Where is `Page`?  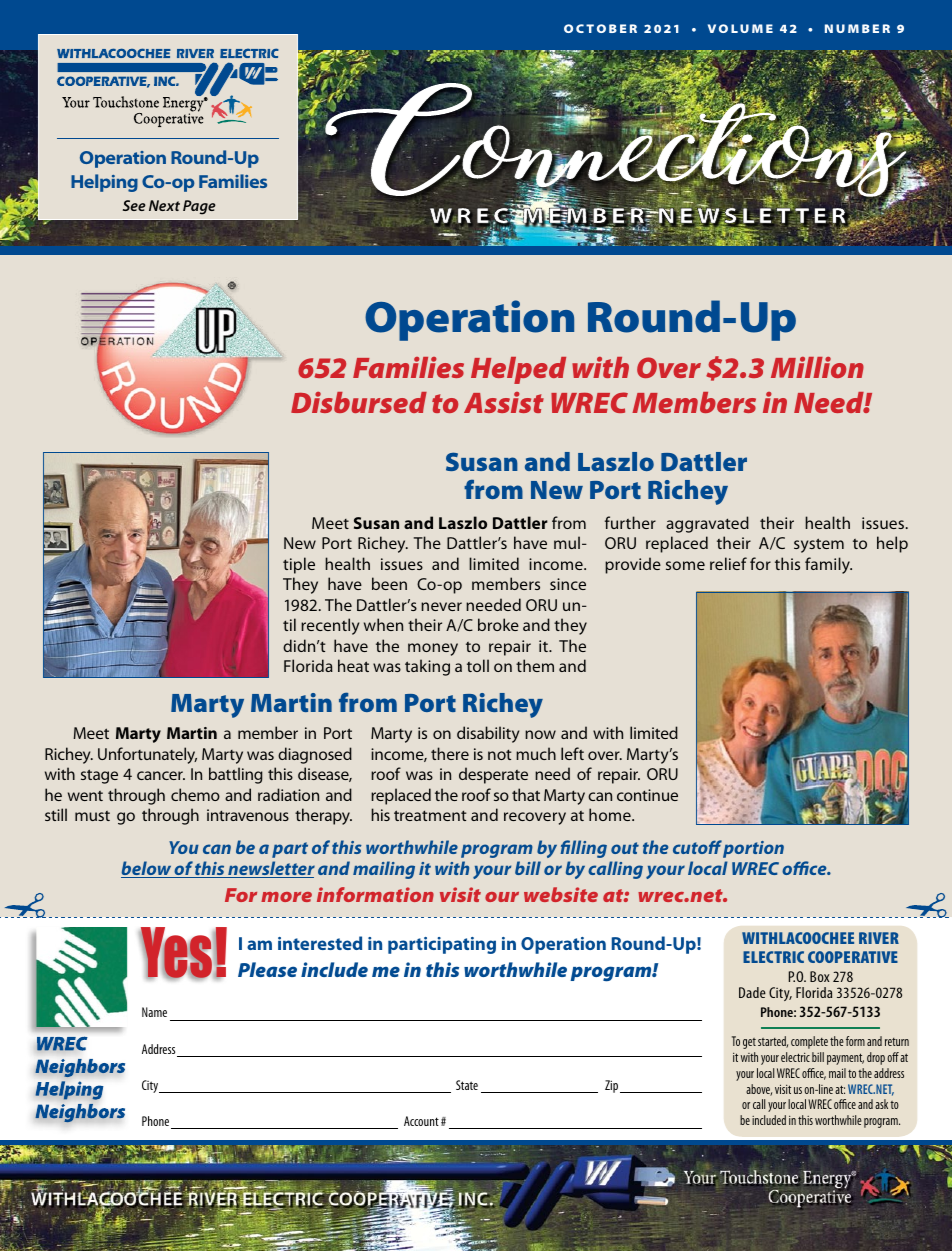 Page is located at coordinates (199, 207).
